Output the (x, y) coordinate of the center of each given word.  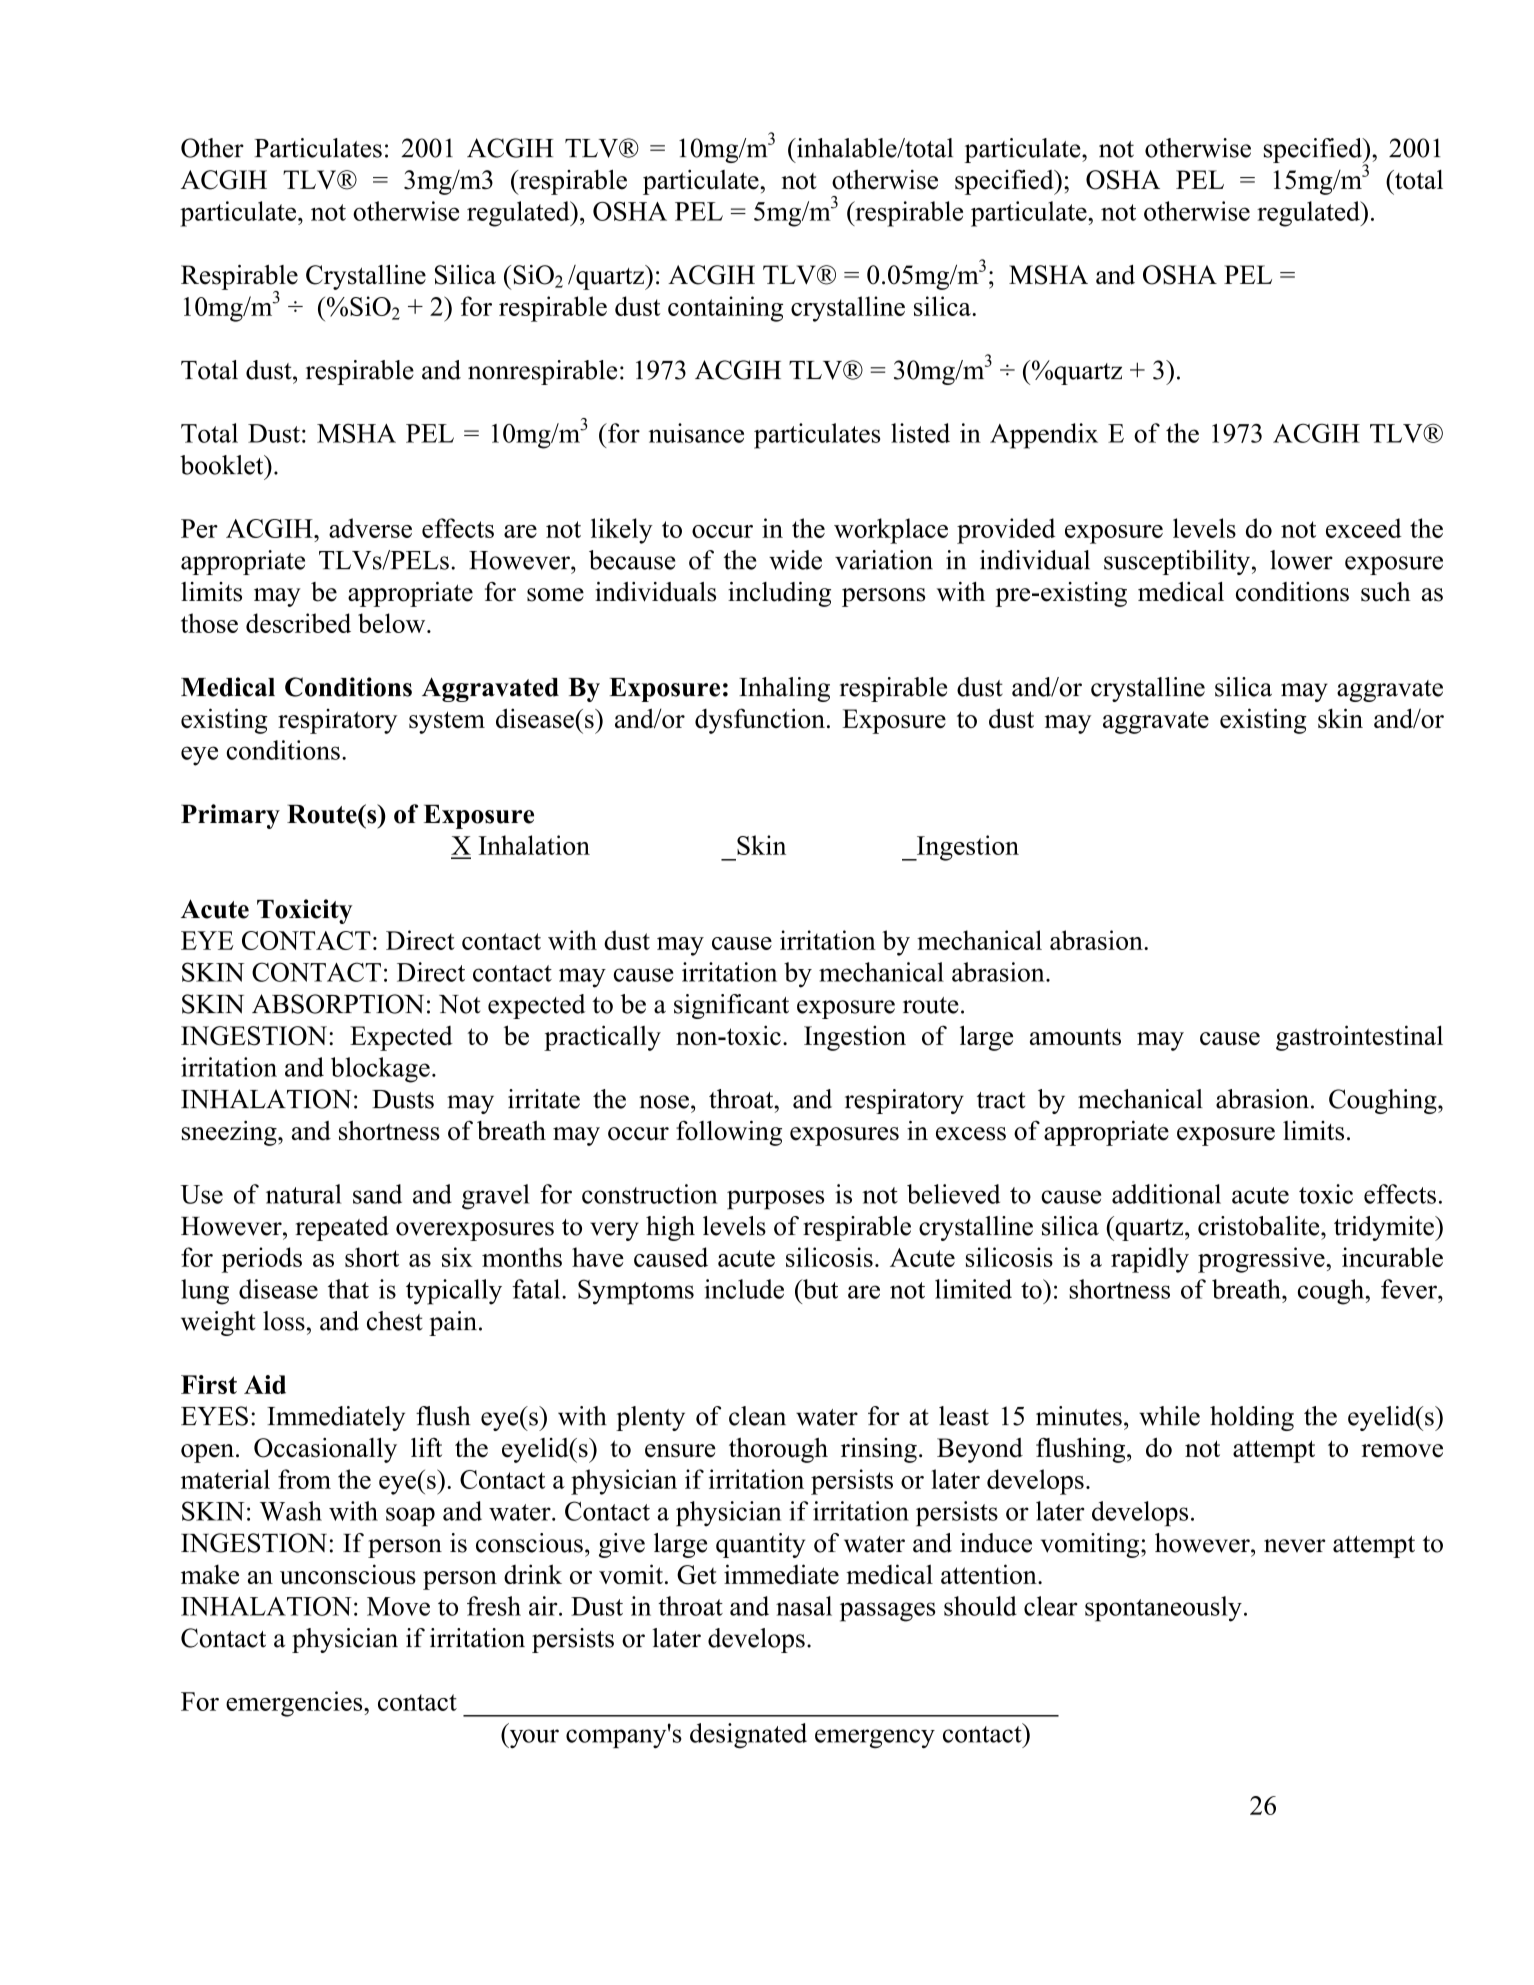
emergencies (295, 1704)
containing (725, 309)
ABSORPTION (338, 1004)
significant (731, 1006)
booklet (223, 465)
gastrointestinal (1359, 1038)
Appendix (1044, 436)
